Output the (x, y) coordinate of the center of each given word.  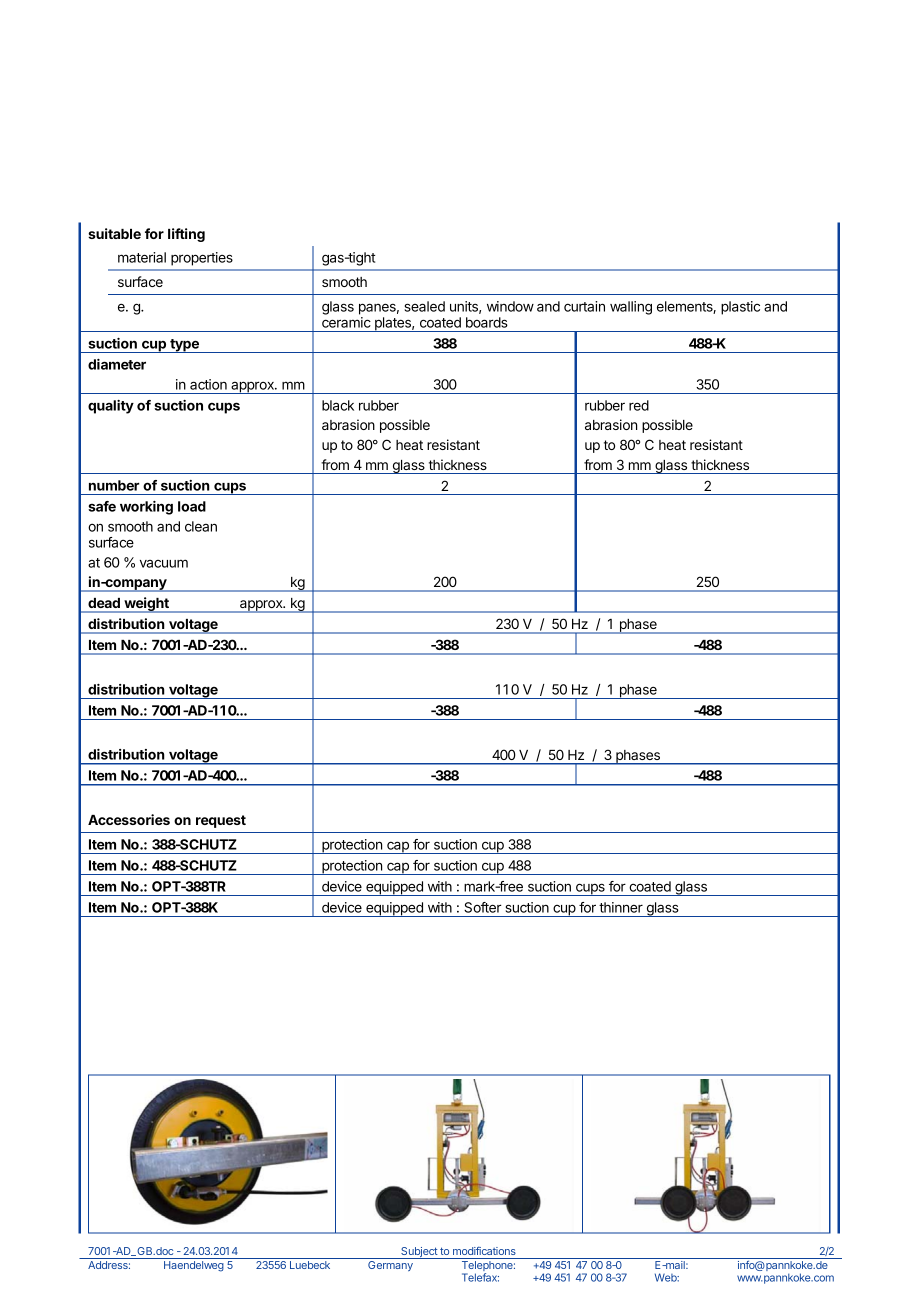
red (639, 405)
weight (146, 605)
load (192, 506)
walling (631, 308)
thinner (621, 907)
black (338, 405)
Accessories (129, 819)
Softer (483, 907)
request (221, 821)
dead (104, 603)
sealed (425, 306)
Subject (419, 1253)
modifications (484, 1251)
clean (201, 526)
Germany (390, 1266)
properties (202, 259)
